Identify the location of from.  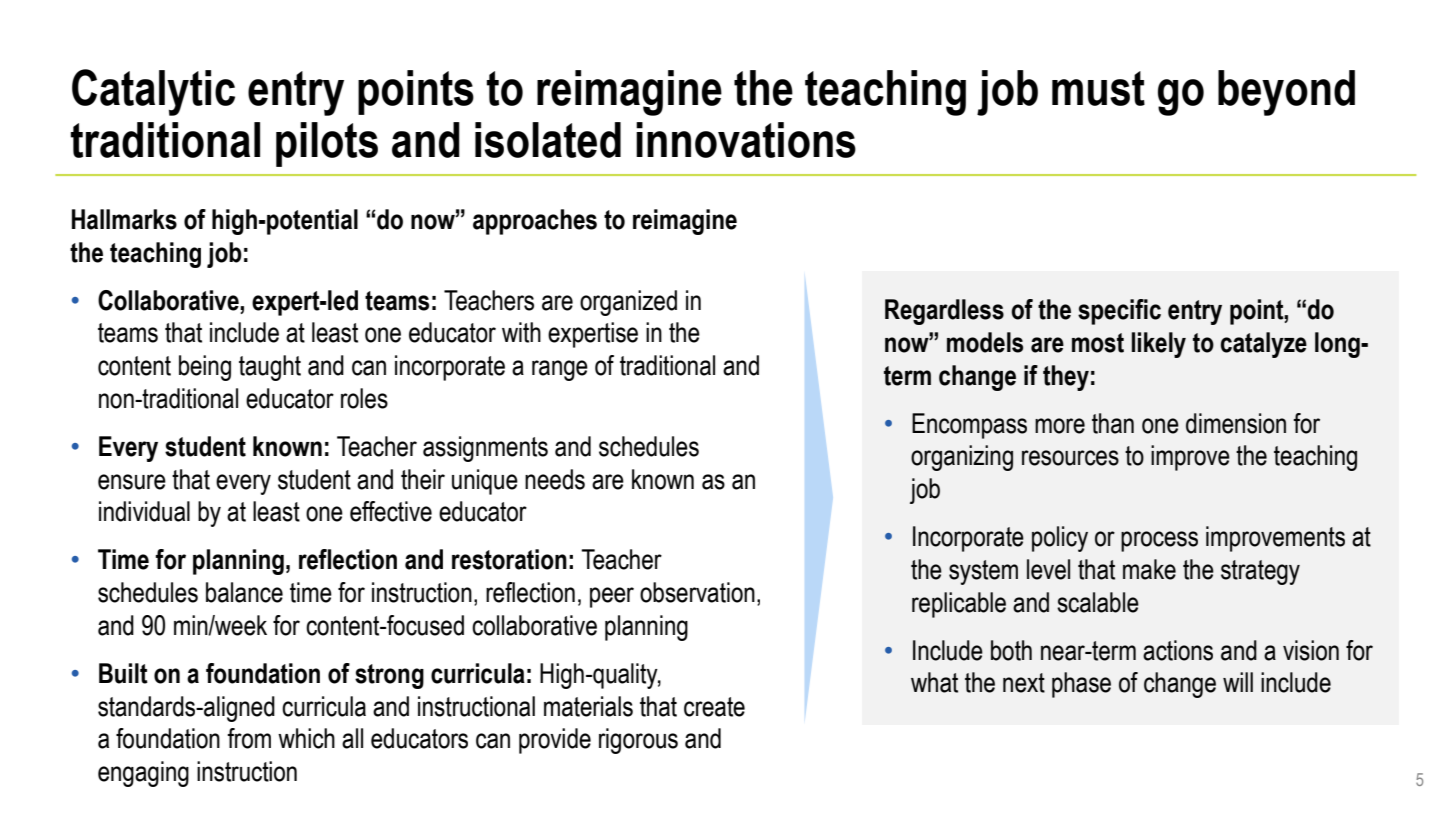
(249, 738).
